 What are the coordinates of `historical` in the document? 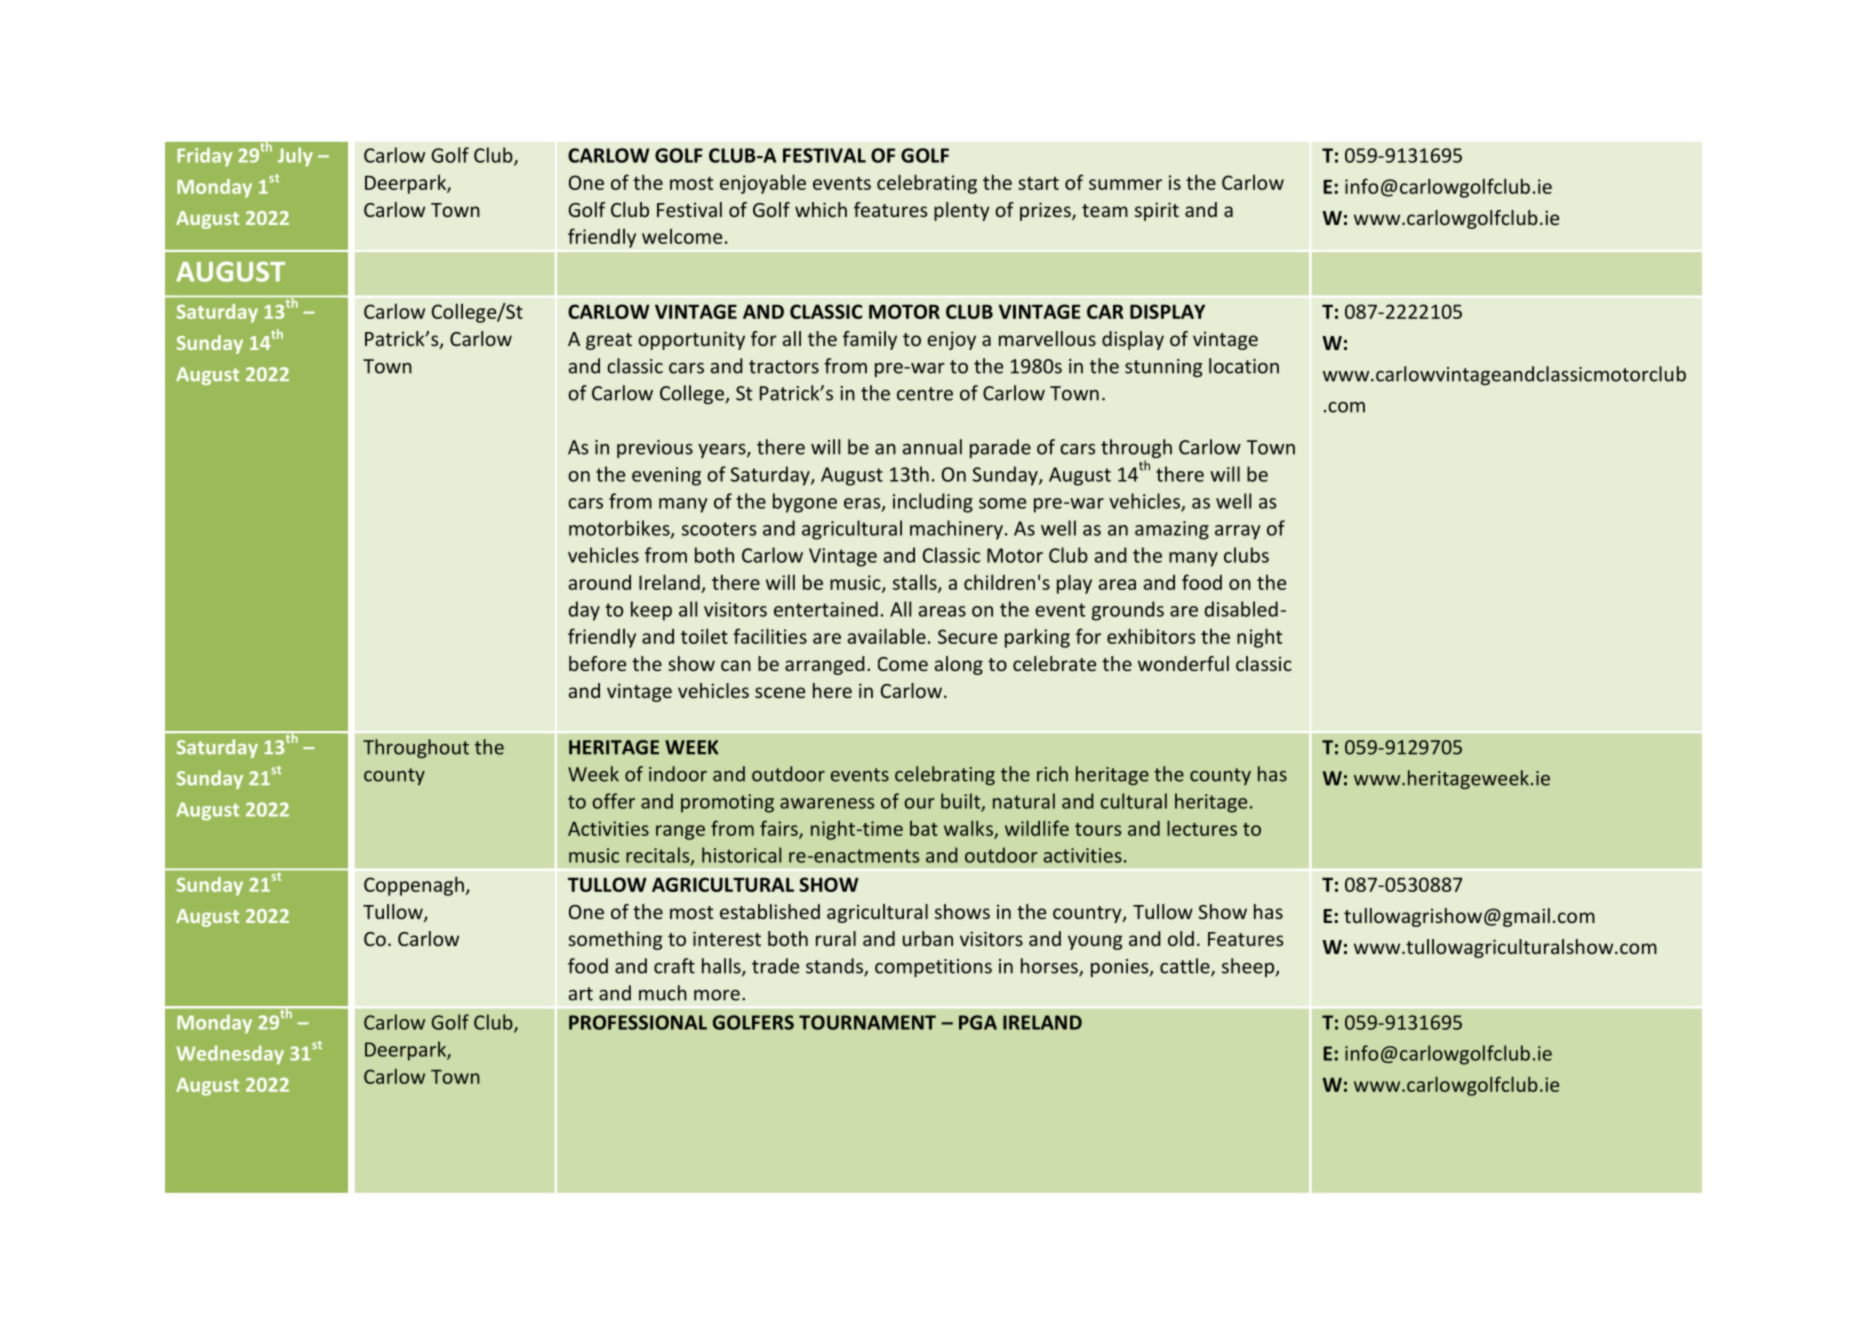 It's located at (741, 855).
